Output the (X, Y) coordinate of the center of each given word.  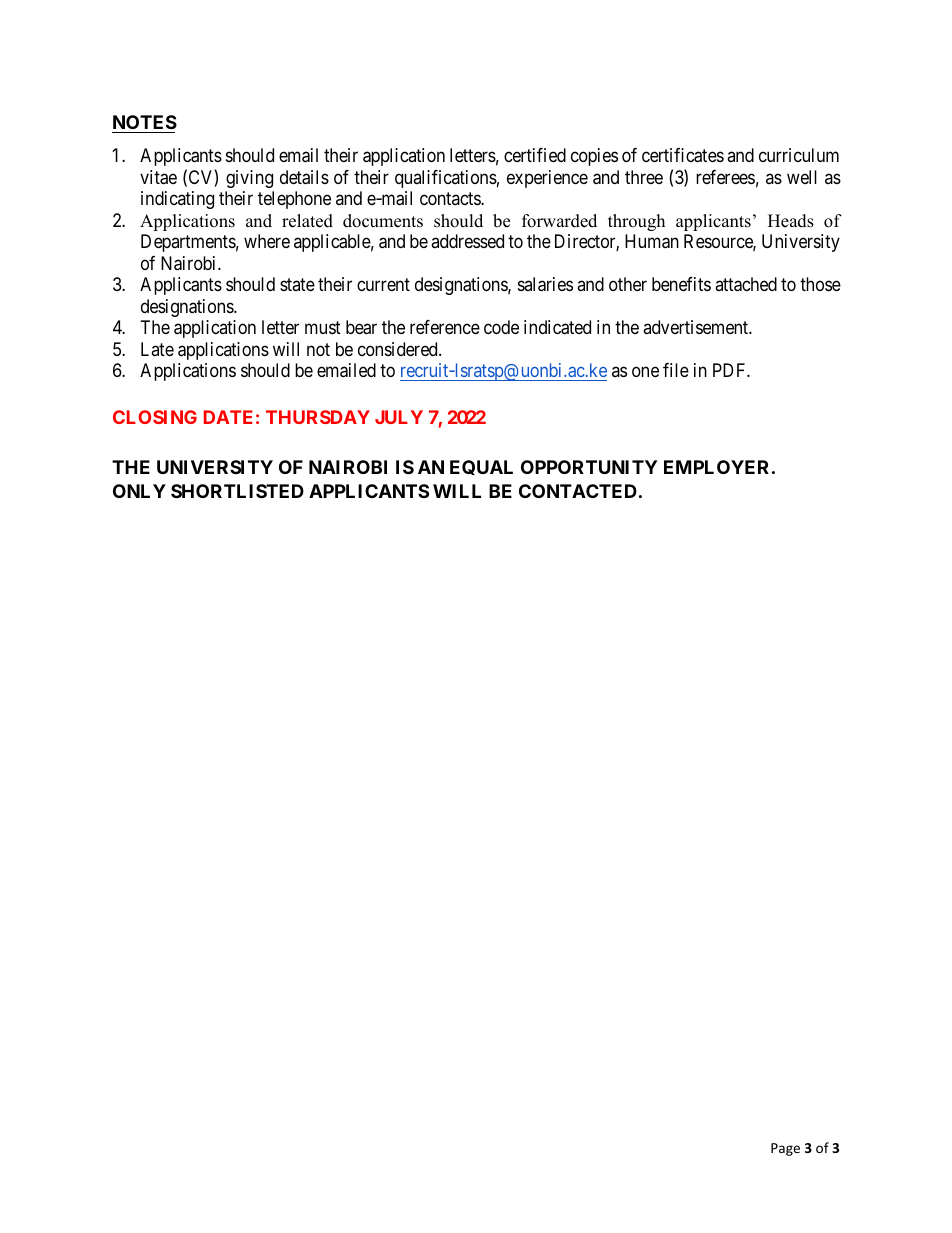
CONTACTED (578, 491)
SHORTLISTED (237, 491)
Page (785, 1149)
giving (249, 179)
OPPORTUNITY (589, 467)
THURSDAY (318, 417)
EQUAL (481, 467)
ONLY (139, 491)
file (676, 370)
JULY (399, 417)
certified (535, 155)
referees (725, 177)
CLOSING (155, 417)
